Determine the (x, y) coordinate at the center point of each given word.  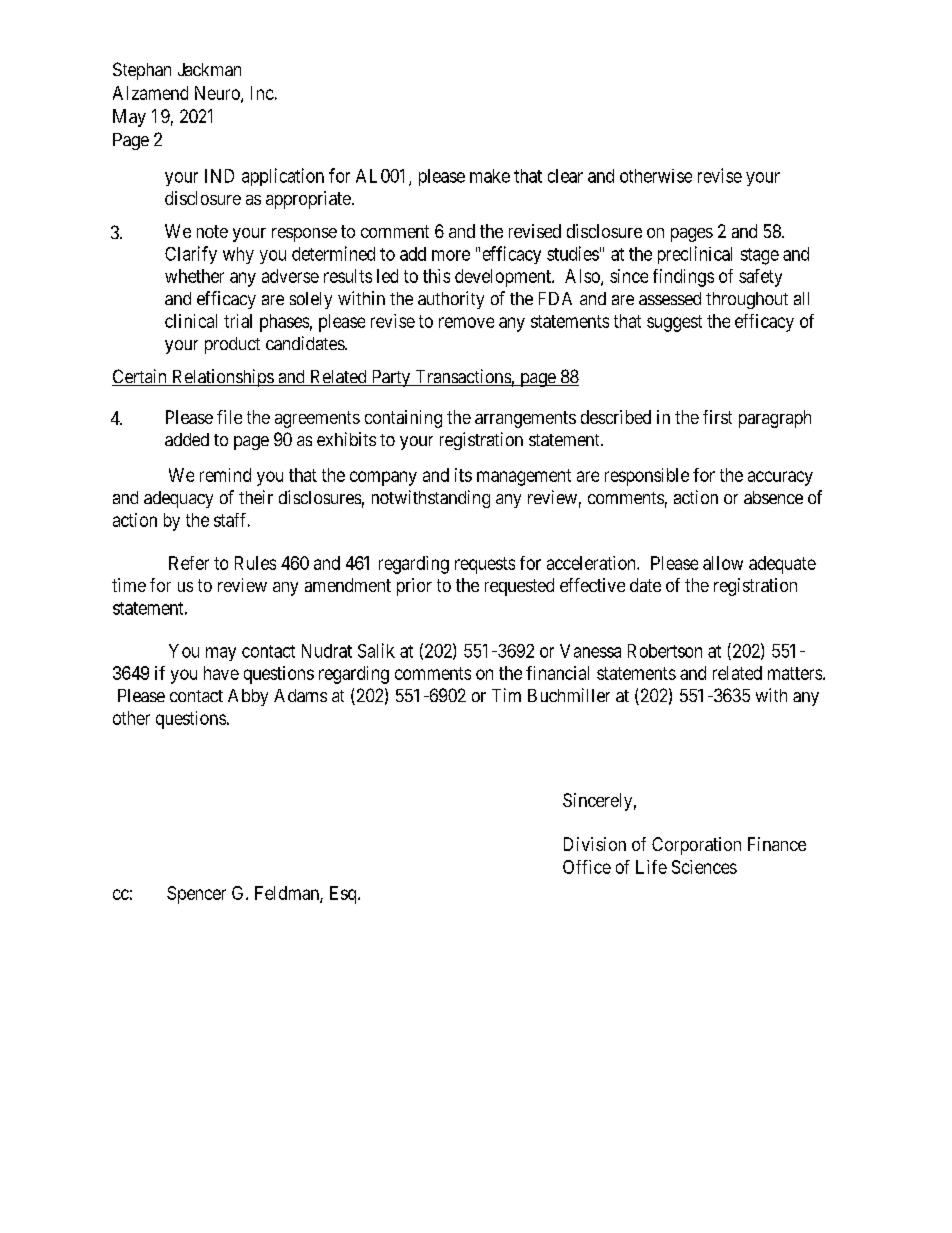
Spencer (196, 895)
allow (723, 563)
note (212, 231)
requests (485, 565)
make (490, 176)
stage (760, 256)
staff (232, 520)
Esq (344, 895)
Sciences (704, 867)
